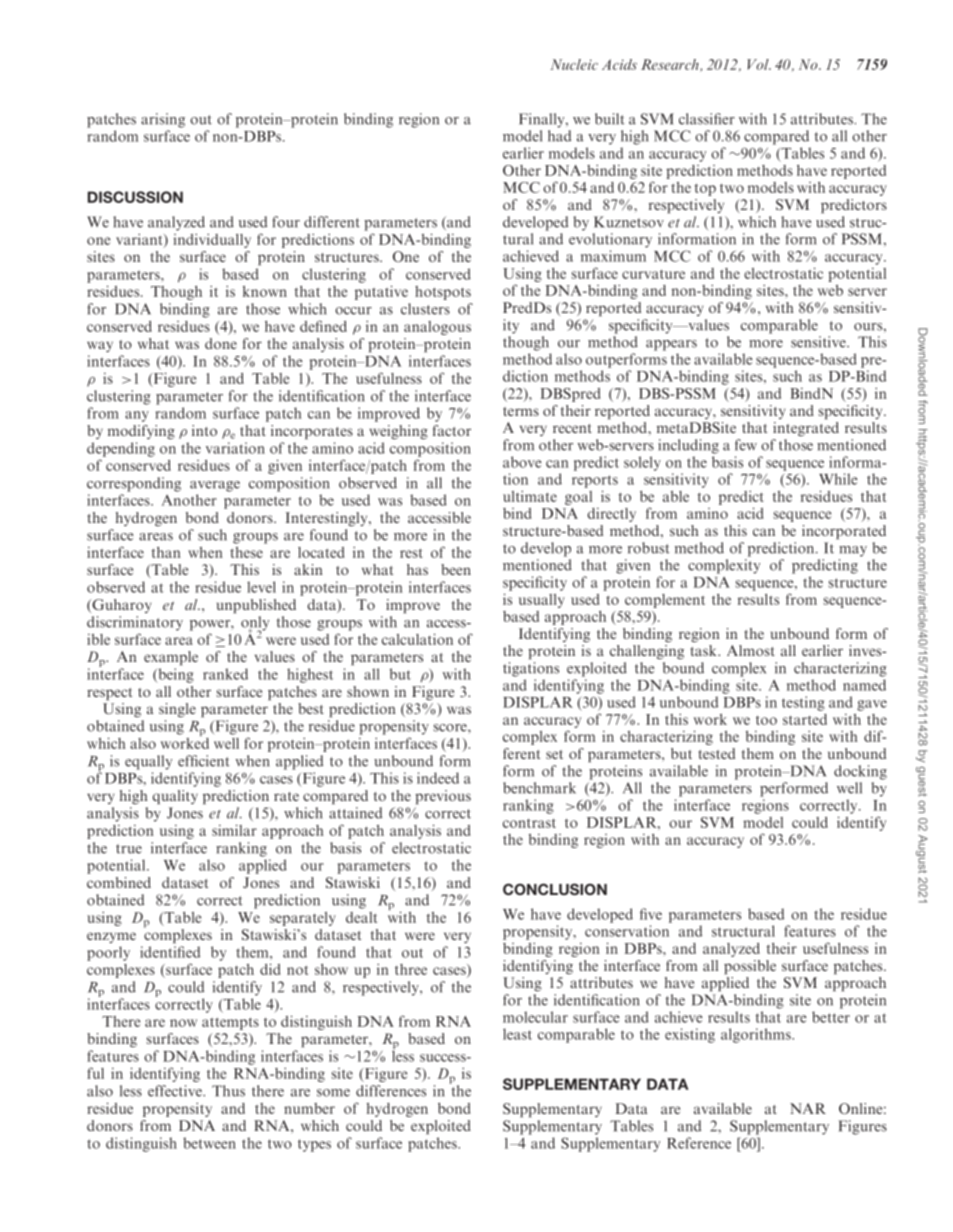 The height and width of the screenshot is (1232, 953). Describe the element at coordinates (163, 120) in the screenshot. I see `arising` at that location.
